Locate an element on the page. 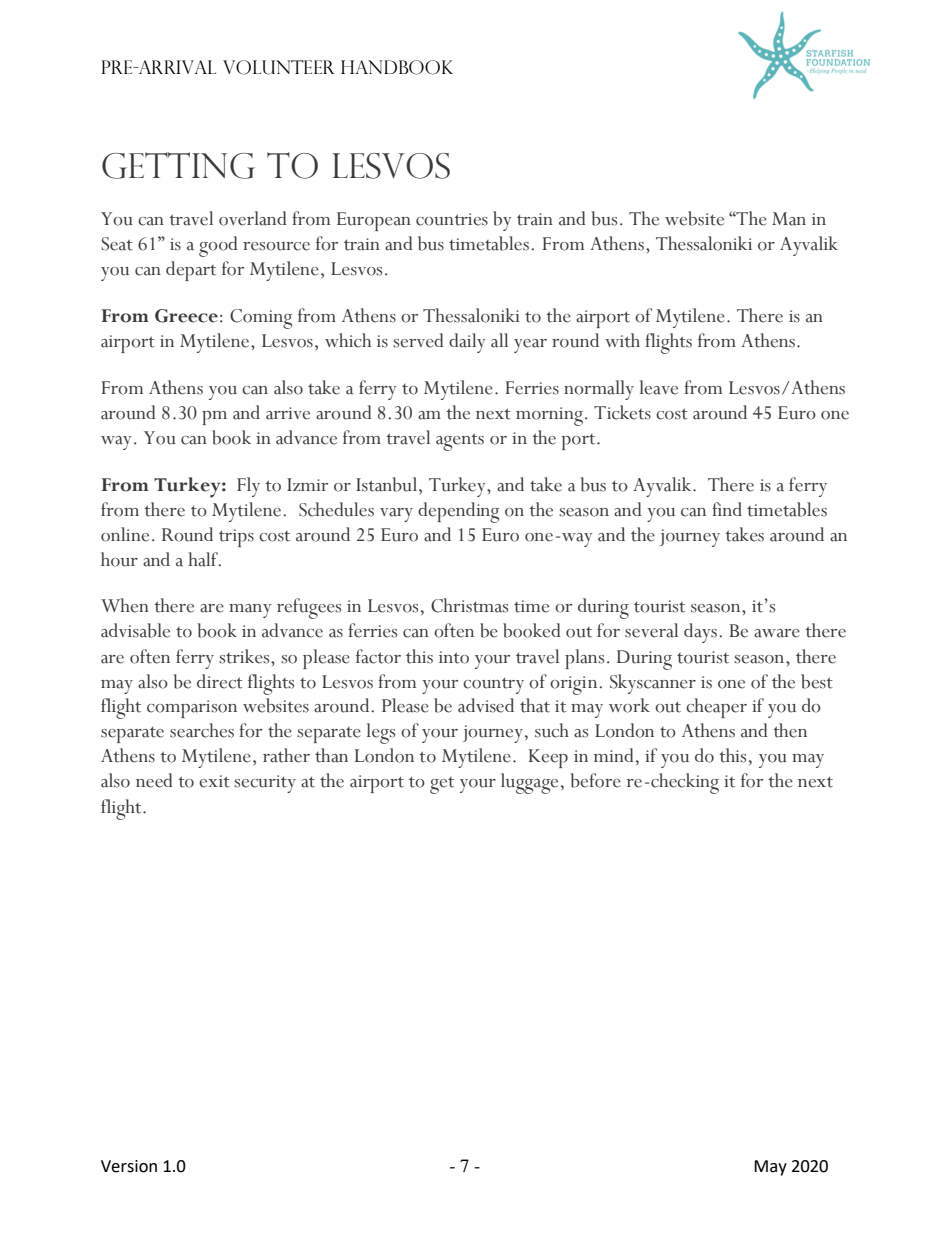 The width and height of the document is (952, 1233). find is located at coordinates (727, 509).
